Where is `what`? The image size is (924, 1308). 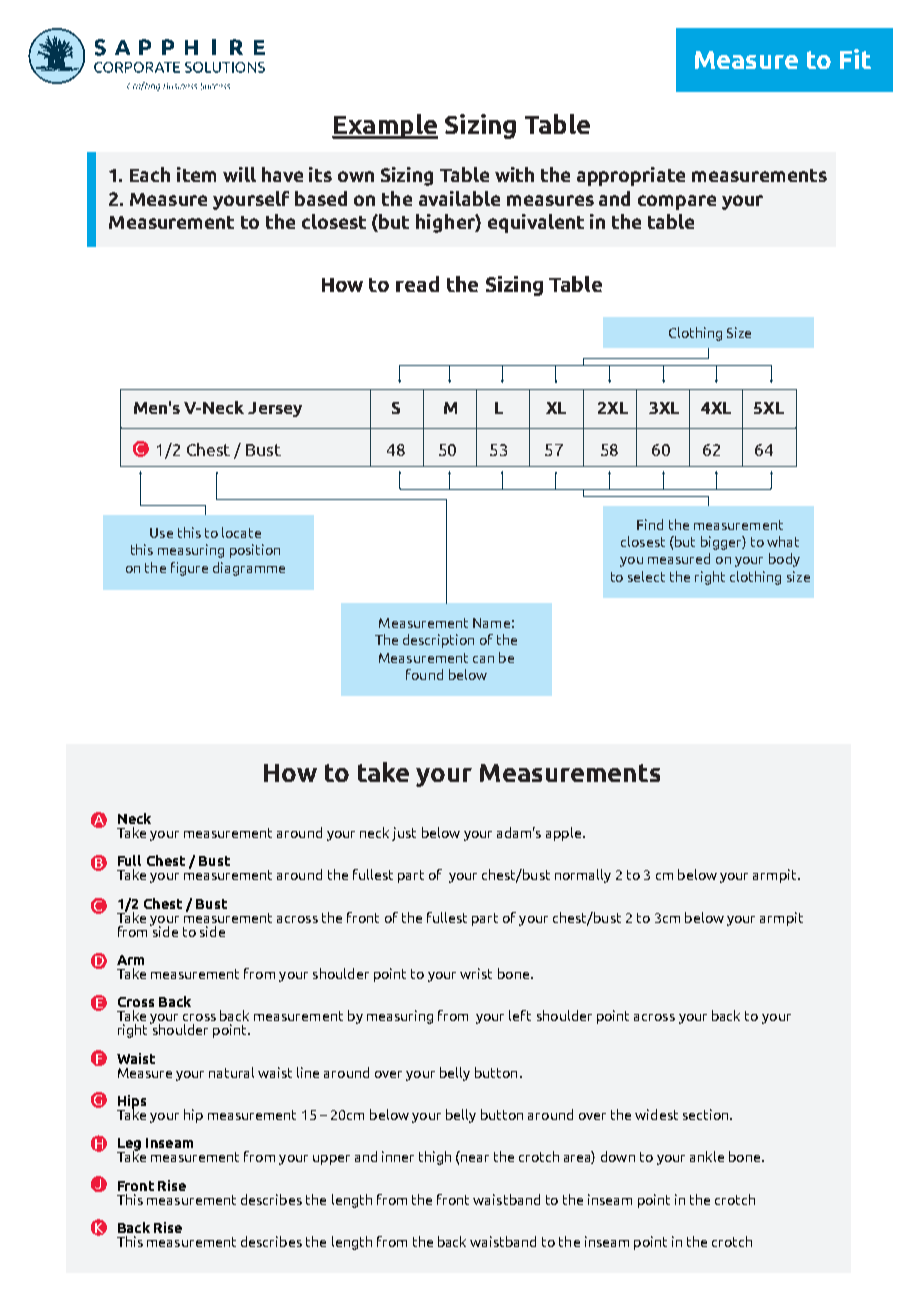 what is located at coordinates (783, 541).
